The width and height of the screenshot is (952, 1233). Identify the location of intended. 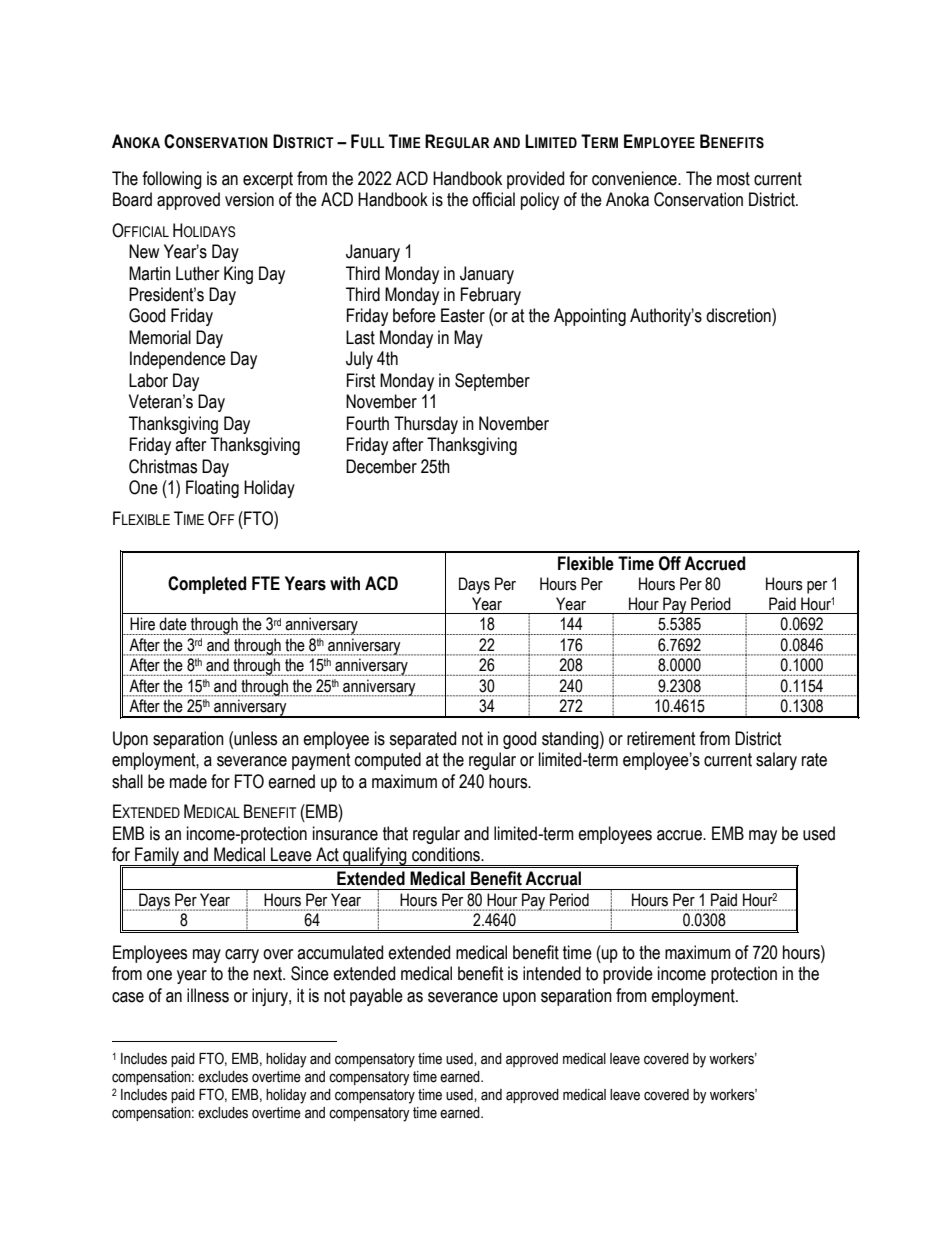
(552, 973).
